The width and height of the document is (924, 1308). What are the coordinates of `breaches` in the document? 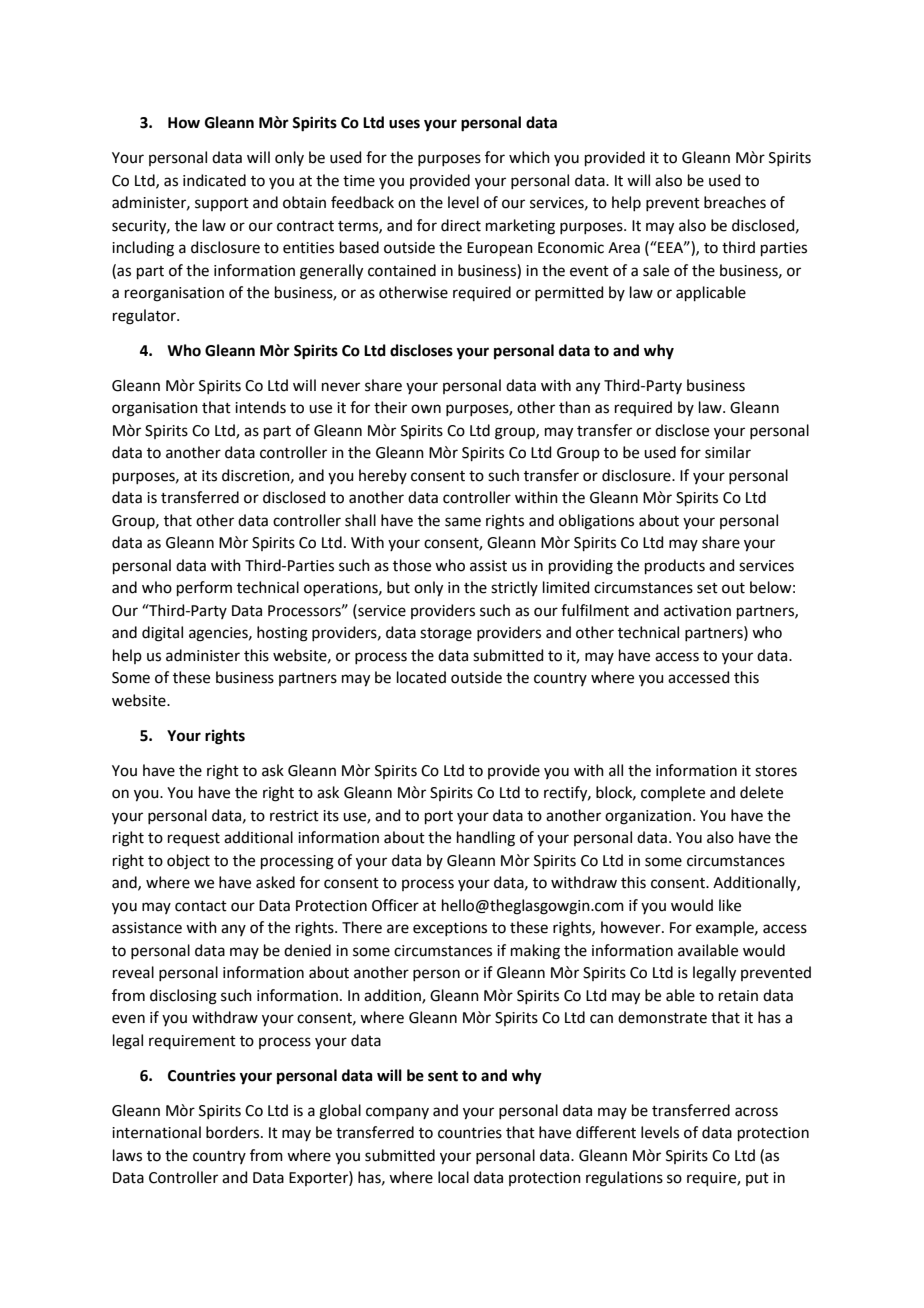 It's located at (735, 202).
